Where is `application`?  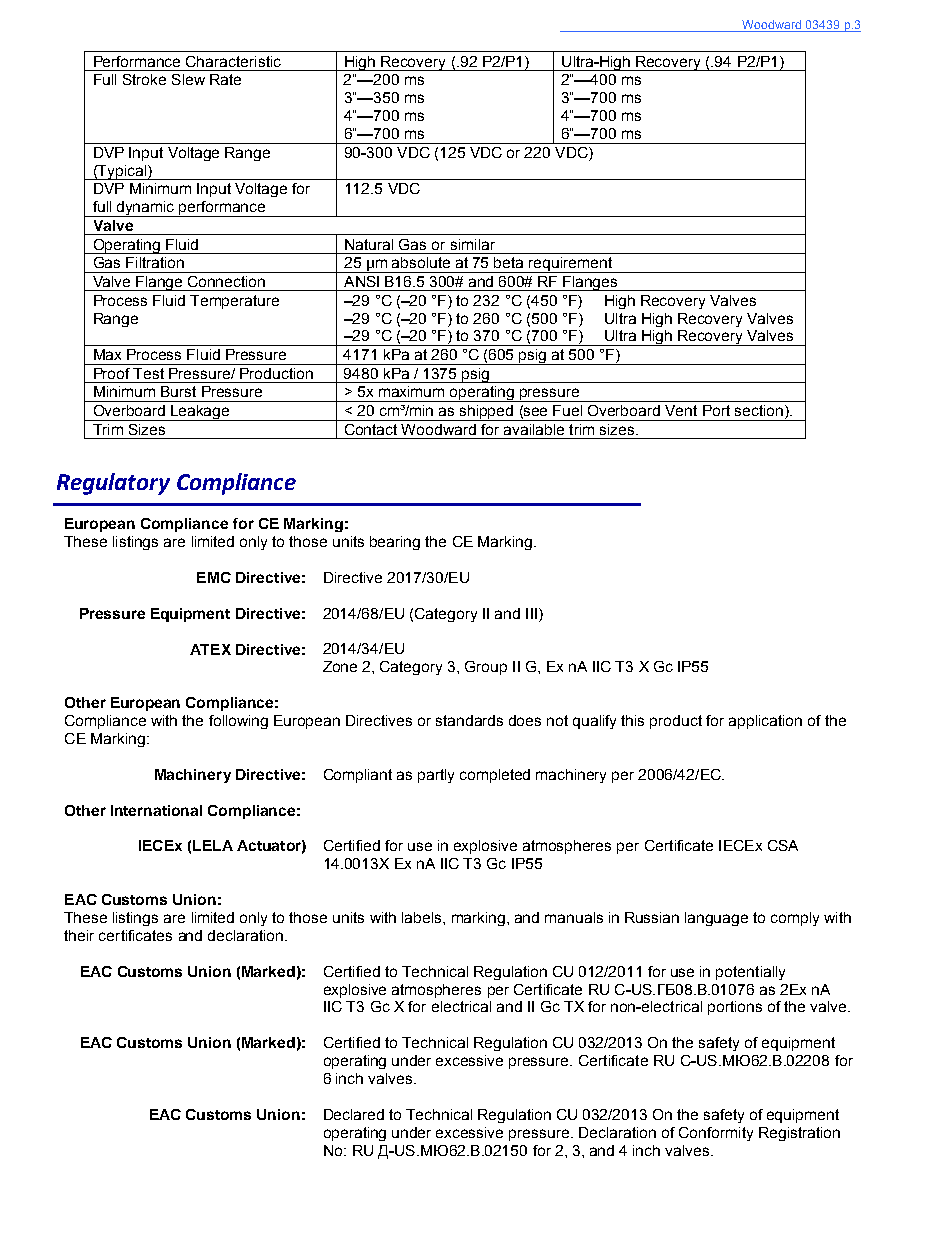
application is located at coordinates (765, 722).
